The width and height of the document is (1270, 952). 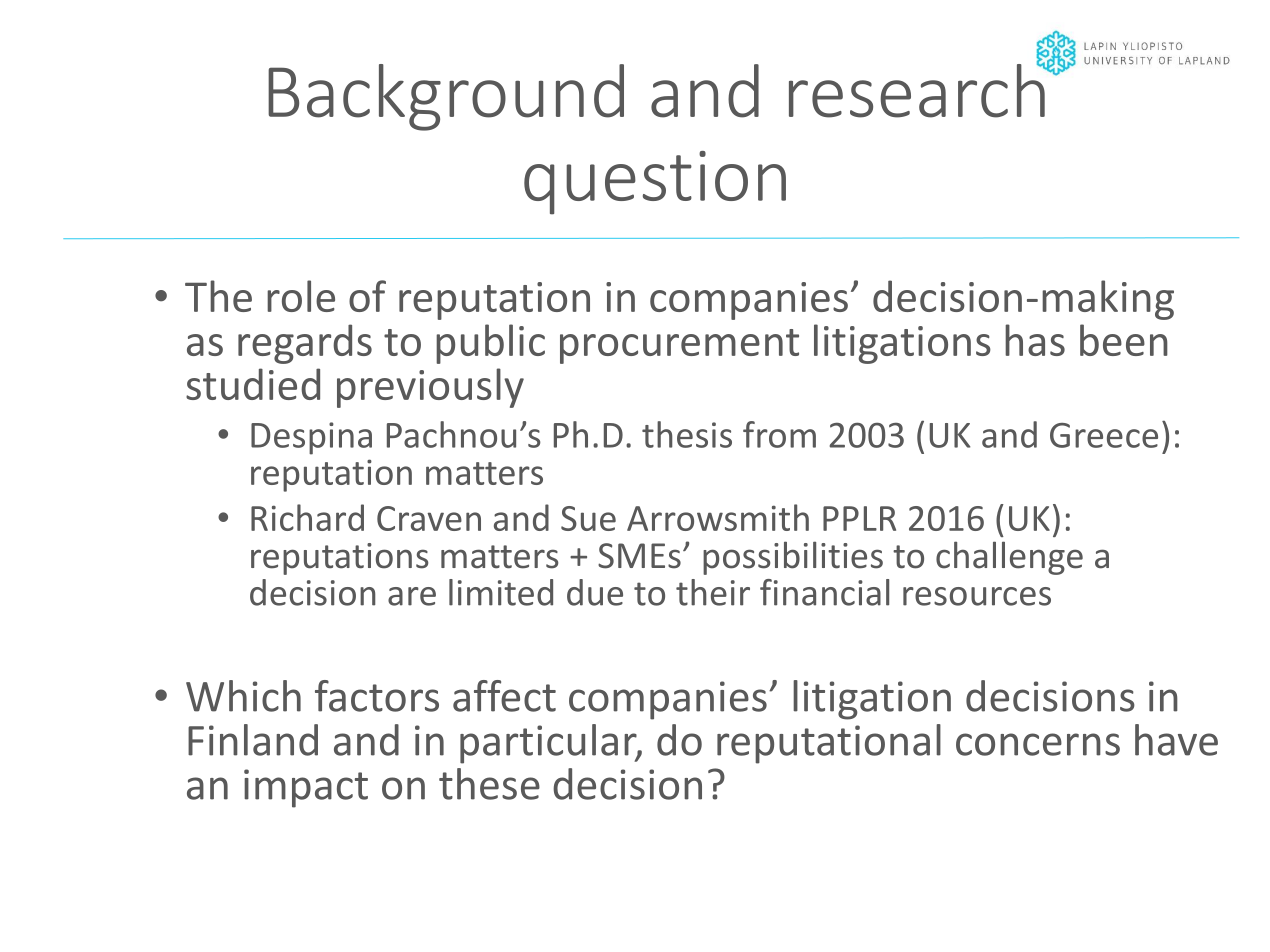 I want to click on procurement, so click(x=679, y=346).
